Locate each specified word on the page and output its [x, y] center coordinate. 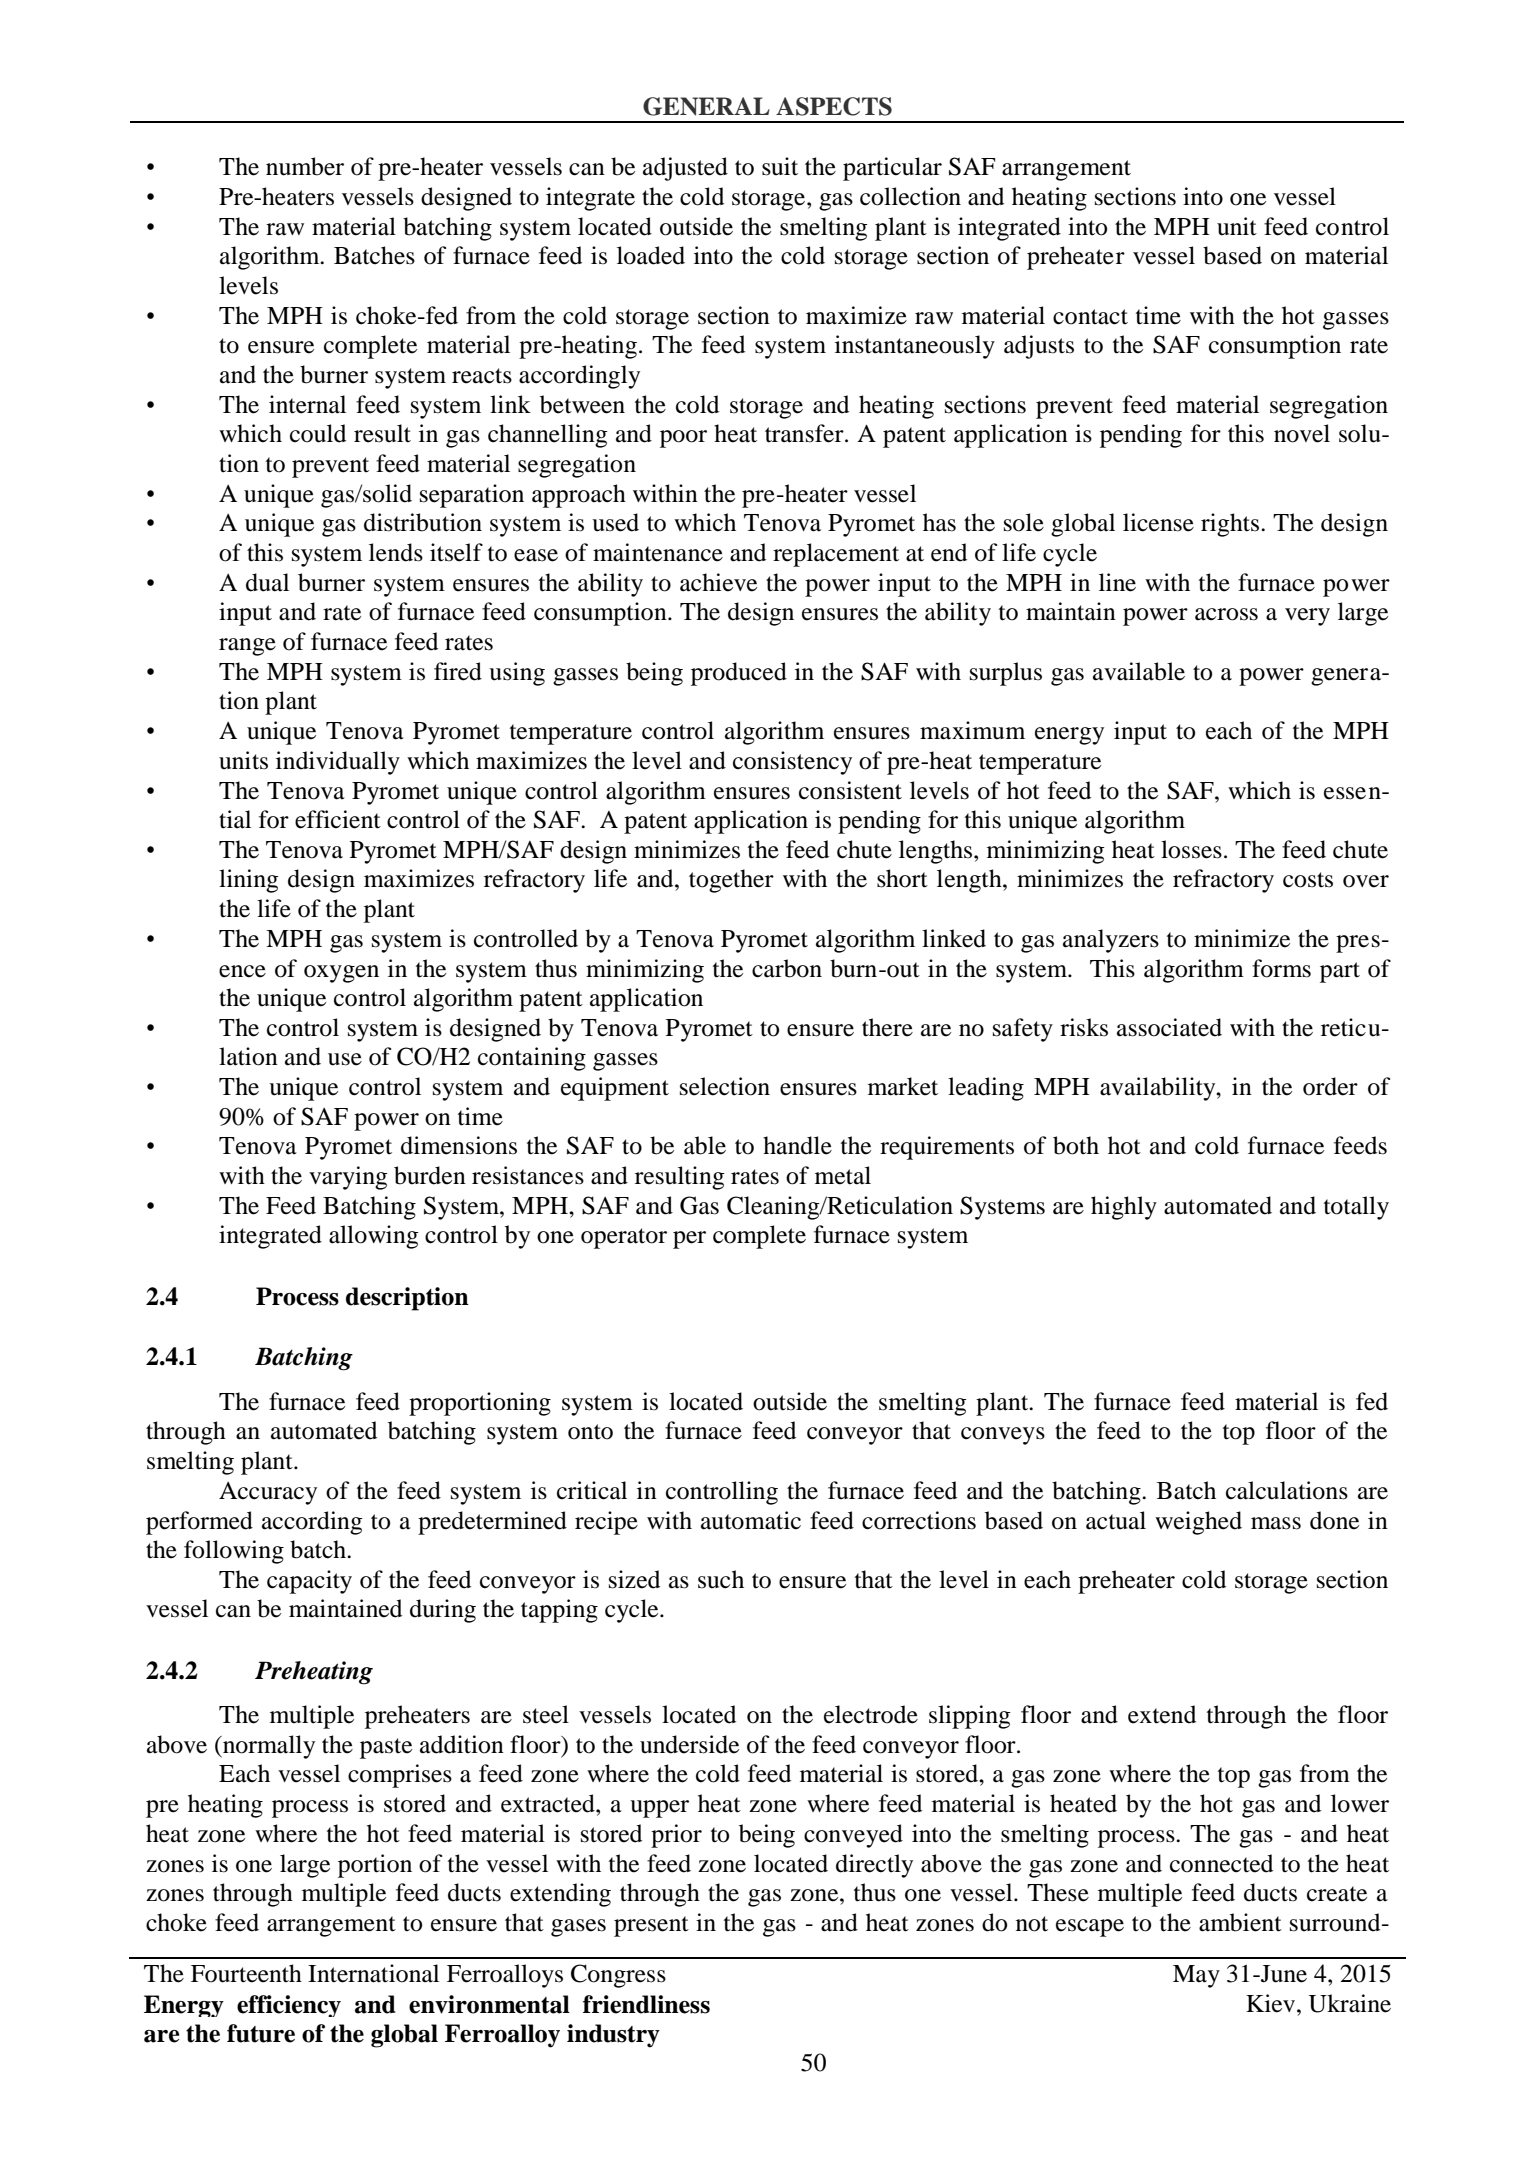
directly [874, 1866]
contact [1090, 317]
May [1196, 1976]
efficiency [289, 2006]
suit [780, 166]
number [305, 166]
